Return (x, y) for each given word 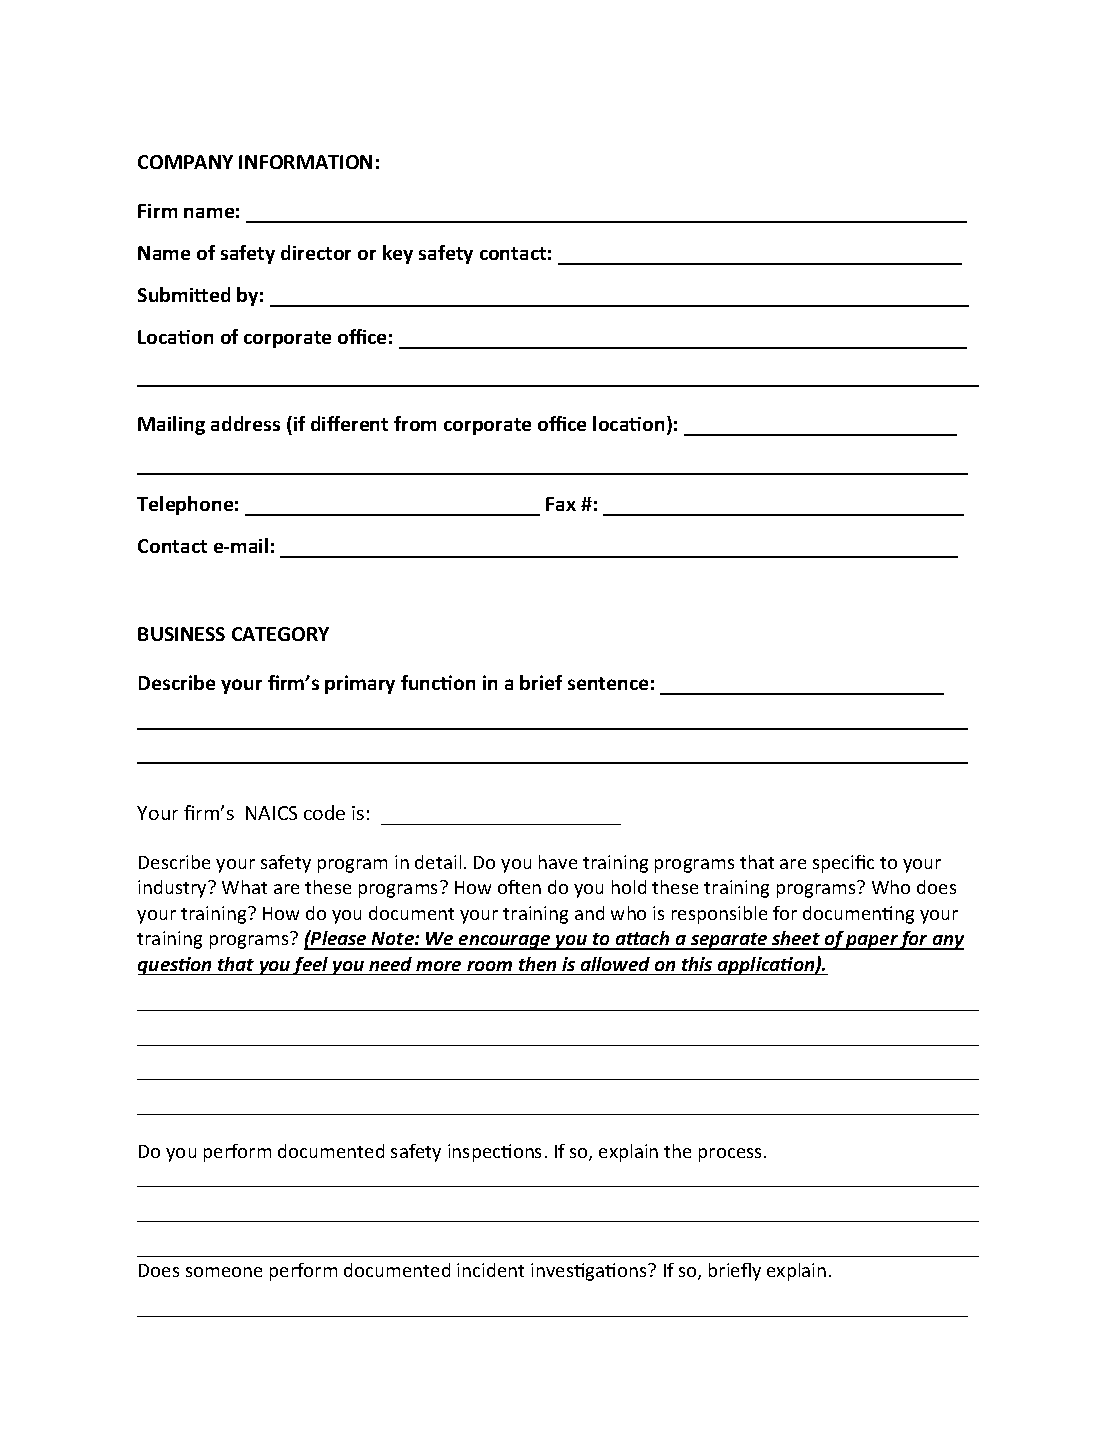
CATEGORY (280, 634)
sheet (796, 940)
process (730, 1155)
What (244, 887)
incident (490, 1270)
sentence (608, 683)
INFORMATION (305, 162)
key (398, 254)
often (519, 887)
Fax (561, 504)
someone (224, 1272)
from (415, 423)
